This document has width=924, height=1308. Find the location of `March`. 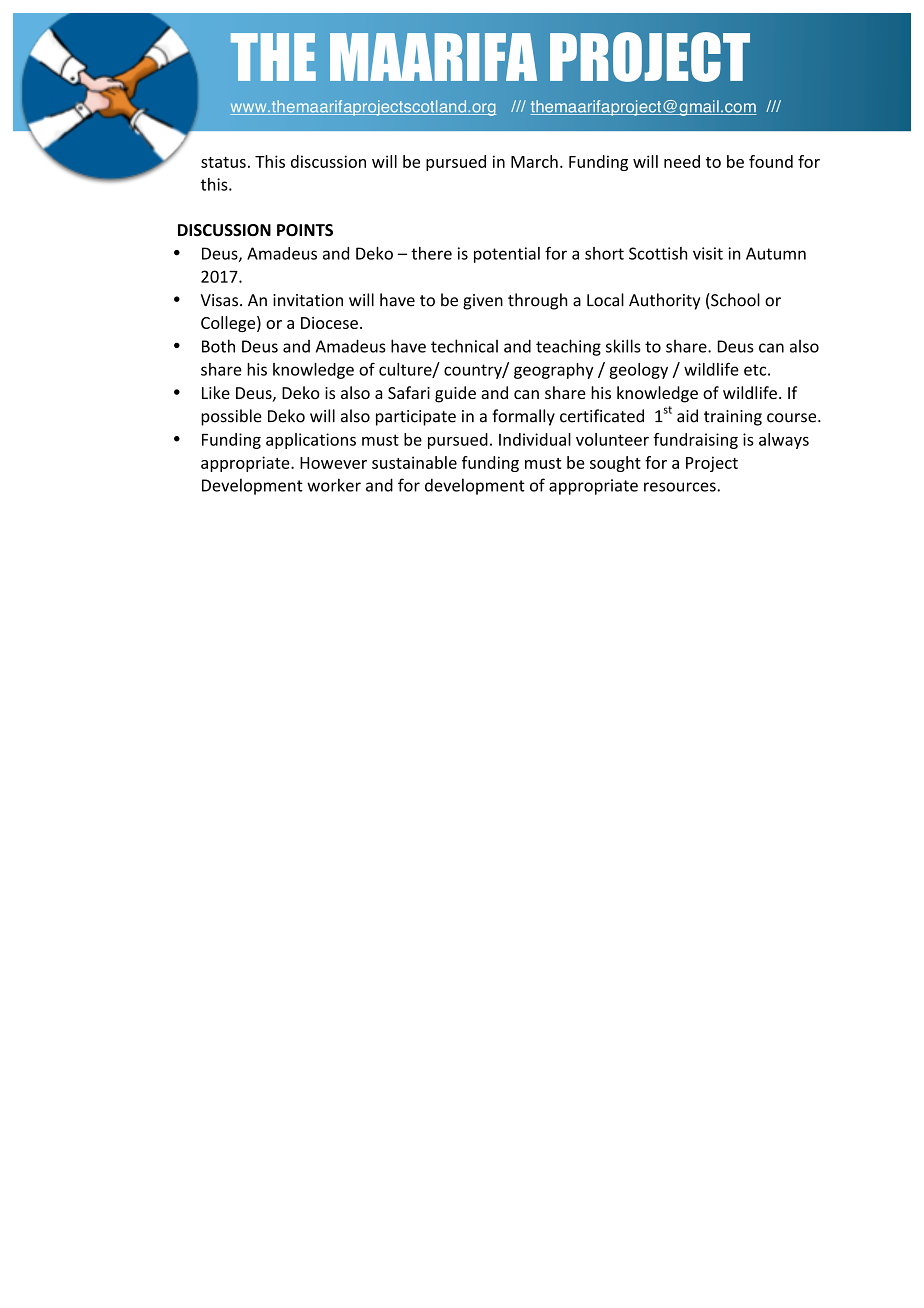

March is located at coordinates (534, 161).
